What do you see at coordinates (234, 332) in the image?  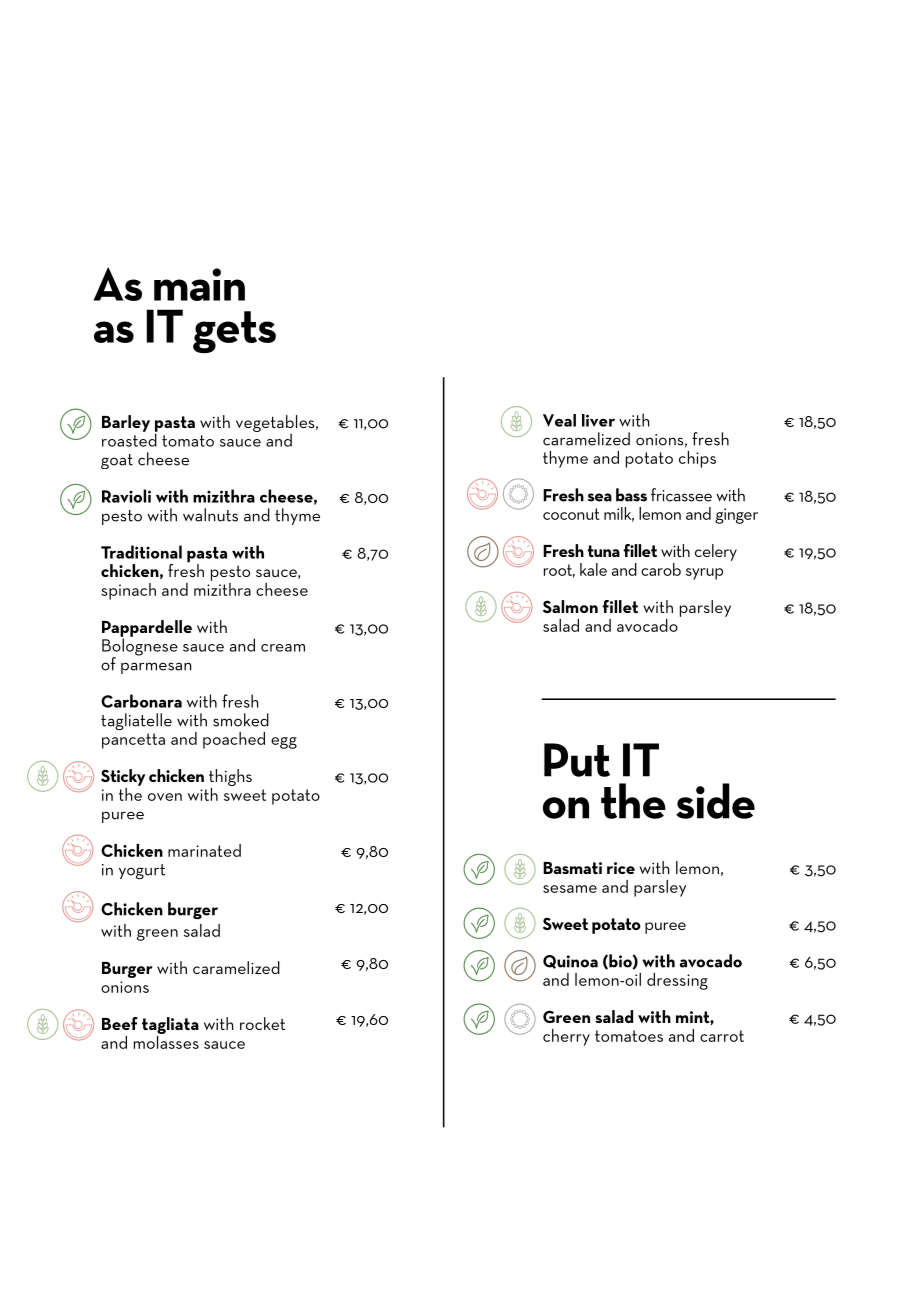 I see `gets` at bounding box center [234, 332].
